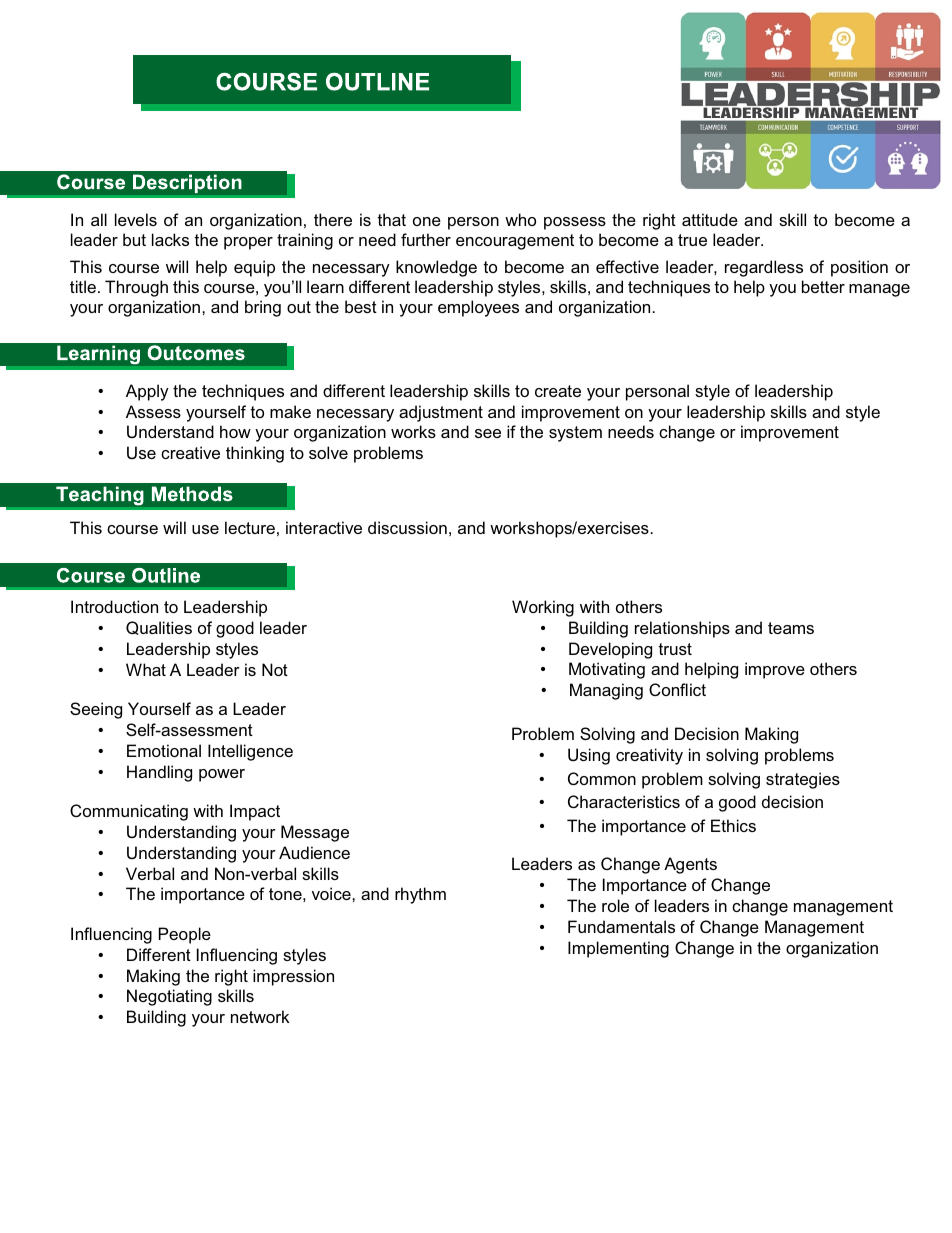 The height and width of the screenshot is (1233, 952). What do you see at coordinates (733, 825) in the screenshot?
I see `Ethics` at bounding box center [733, 825].
